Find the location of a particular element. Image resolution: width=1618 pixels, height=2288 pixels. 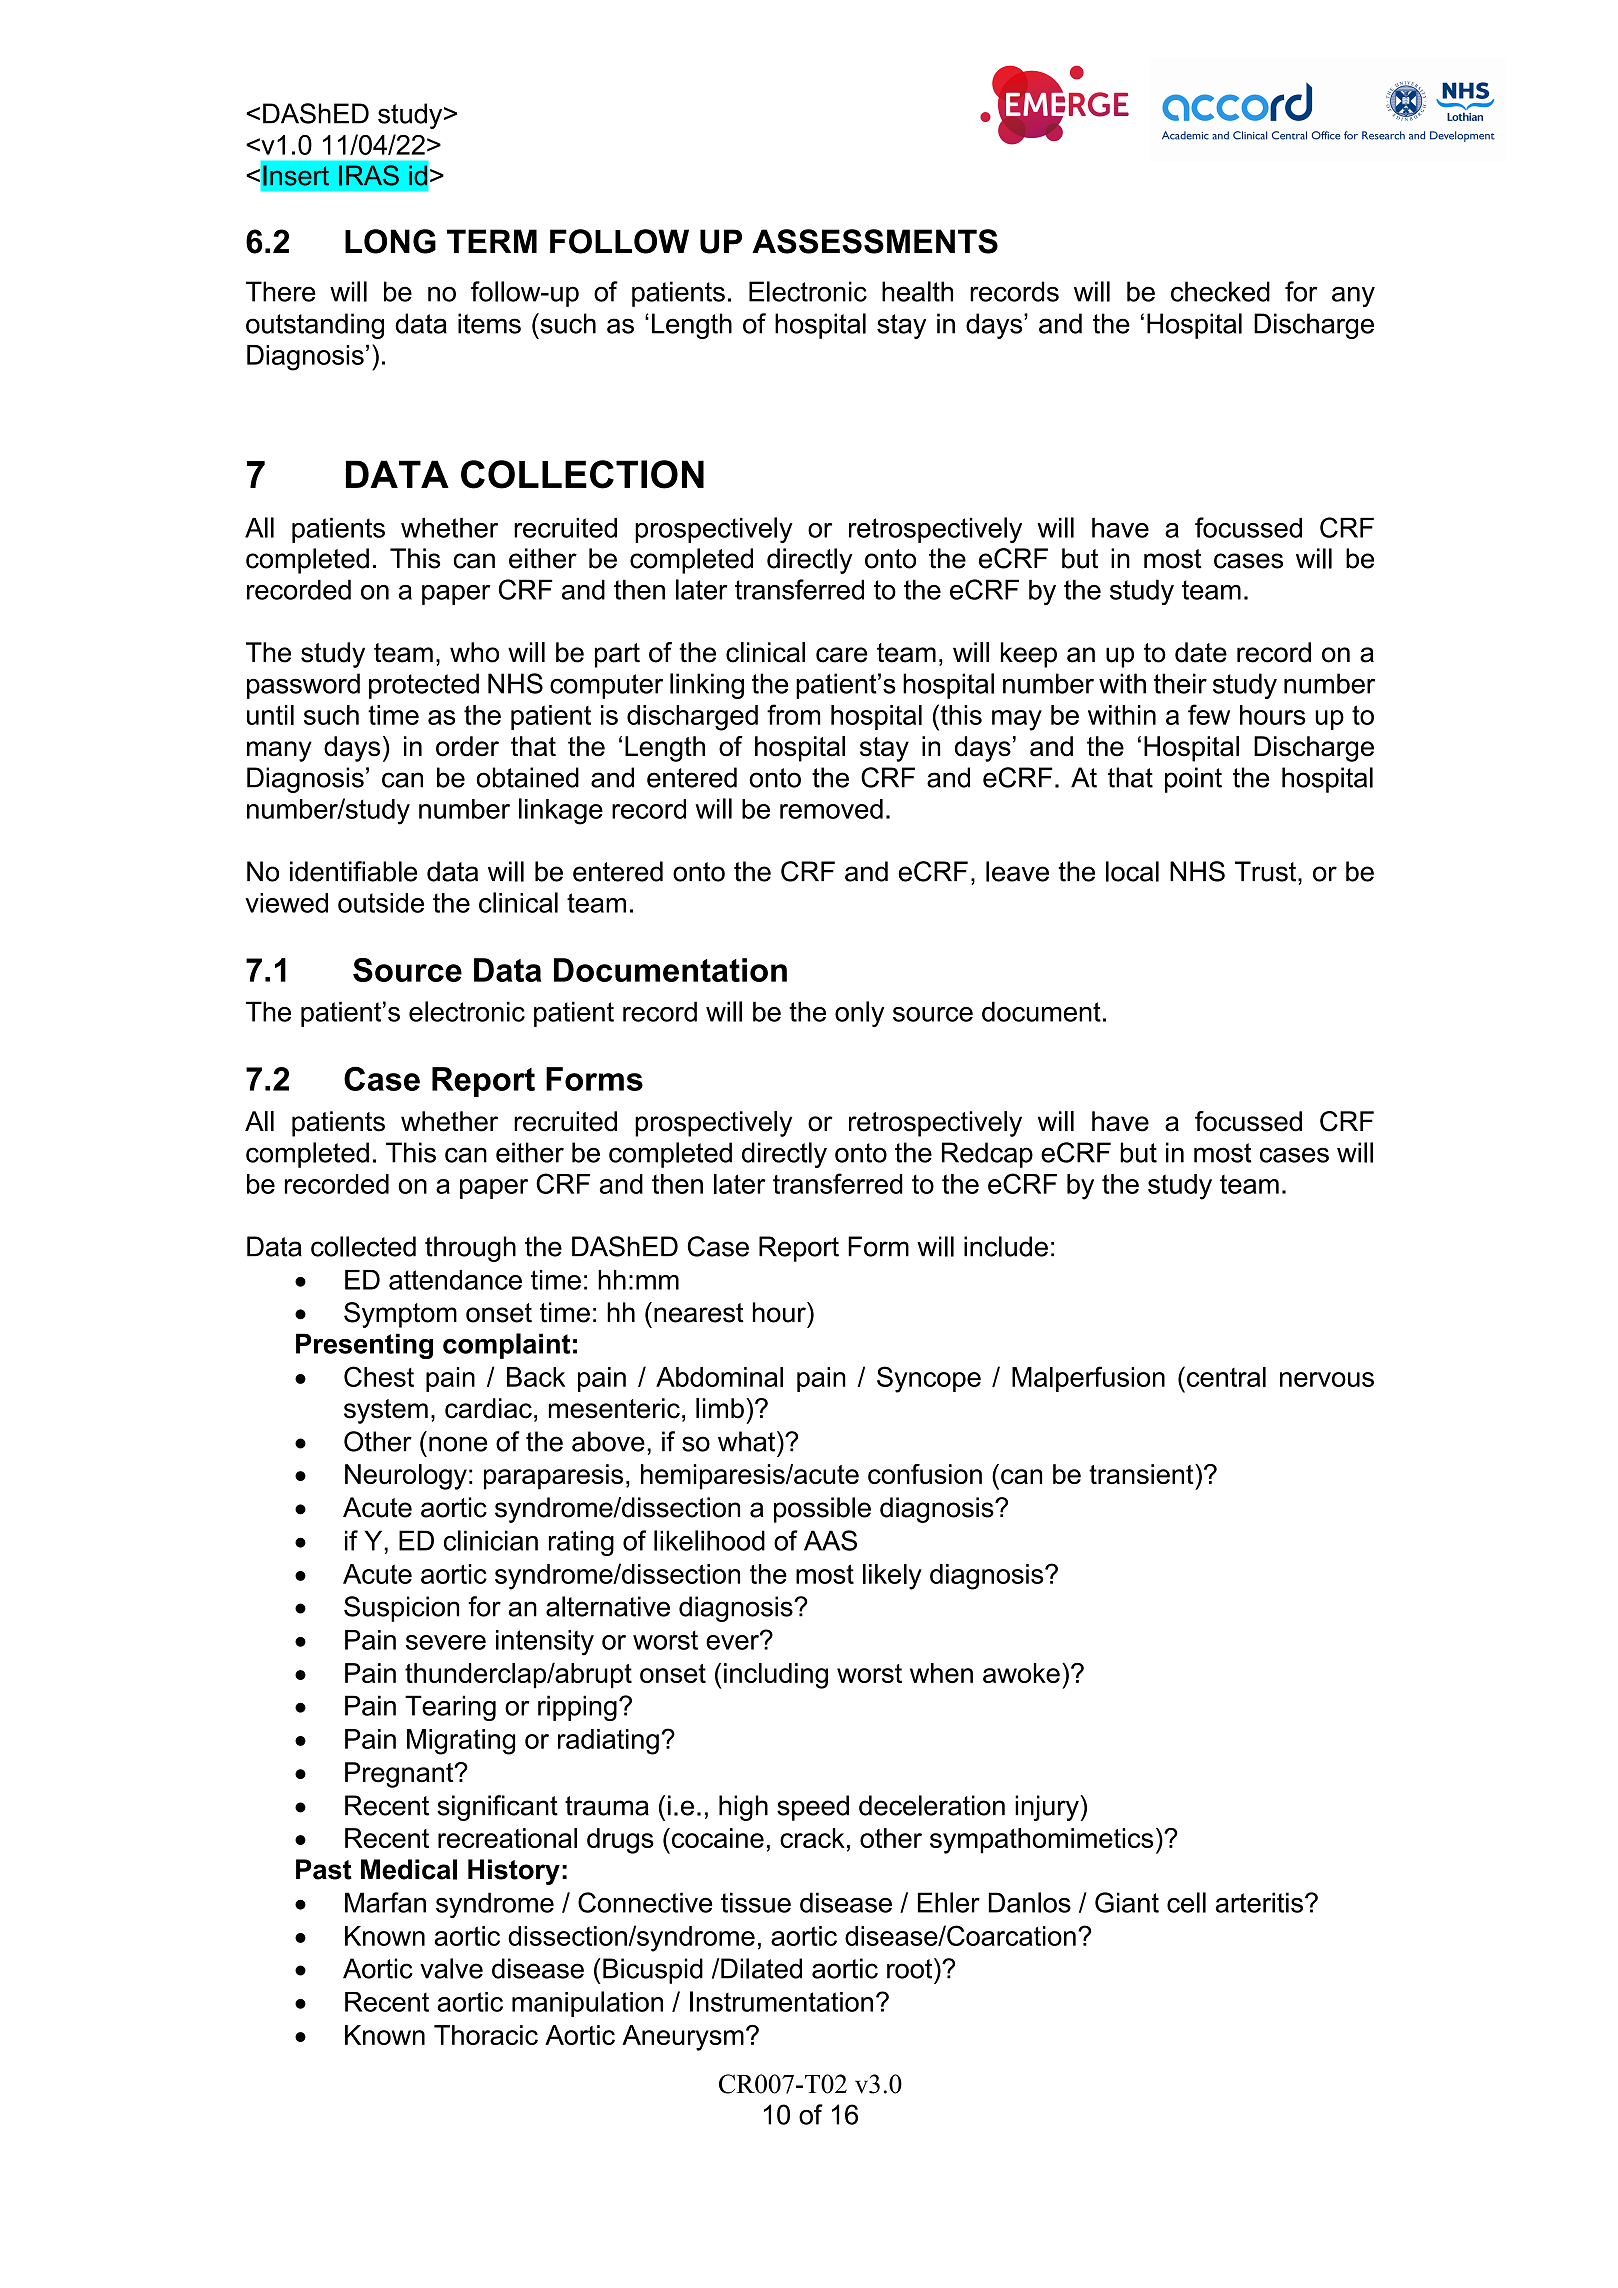

point is located at coordinates (1193, 780).
